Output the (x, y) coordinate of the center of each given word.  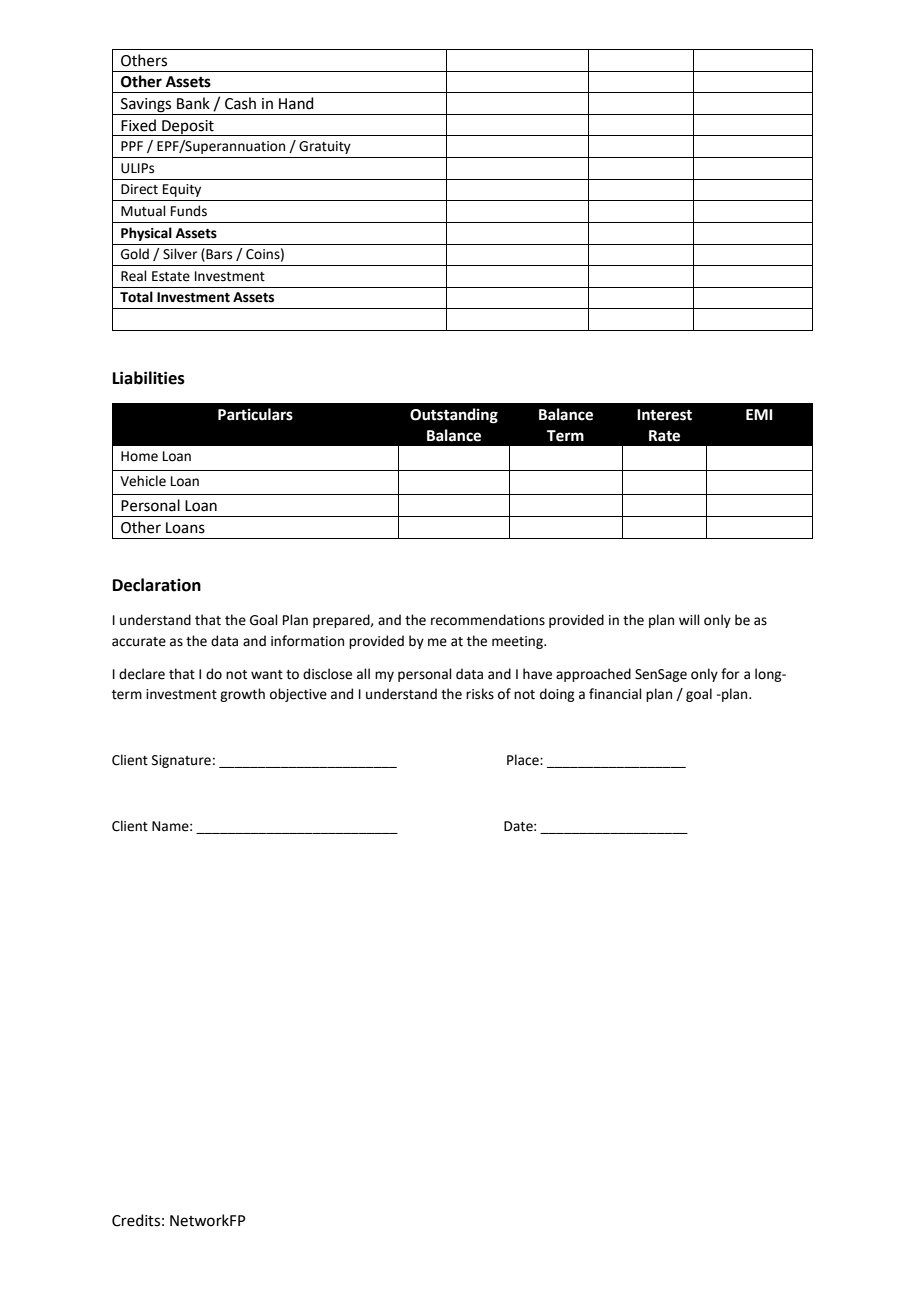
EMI (759, 414)
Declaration (157, 585)
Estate (171, 276)
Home (139, 456)
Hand (296, 103)
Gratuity (325, 147)
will (689, 619)
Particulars (255, 414)
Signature (181, 761)
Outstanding (454, 416)
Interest (664, 415)
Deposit (188, 128)
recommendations (488, 620)
